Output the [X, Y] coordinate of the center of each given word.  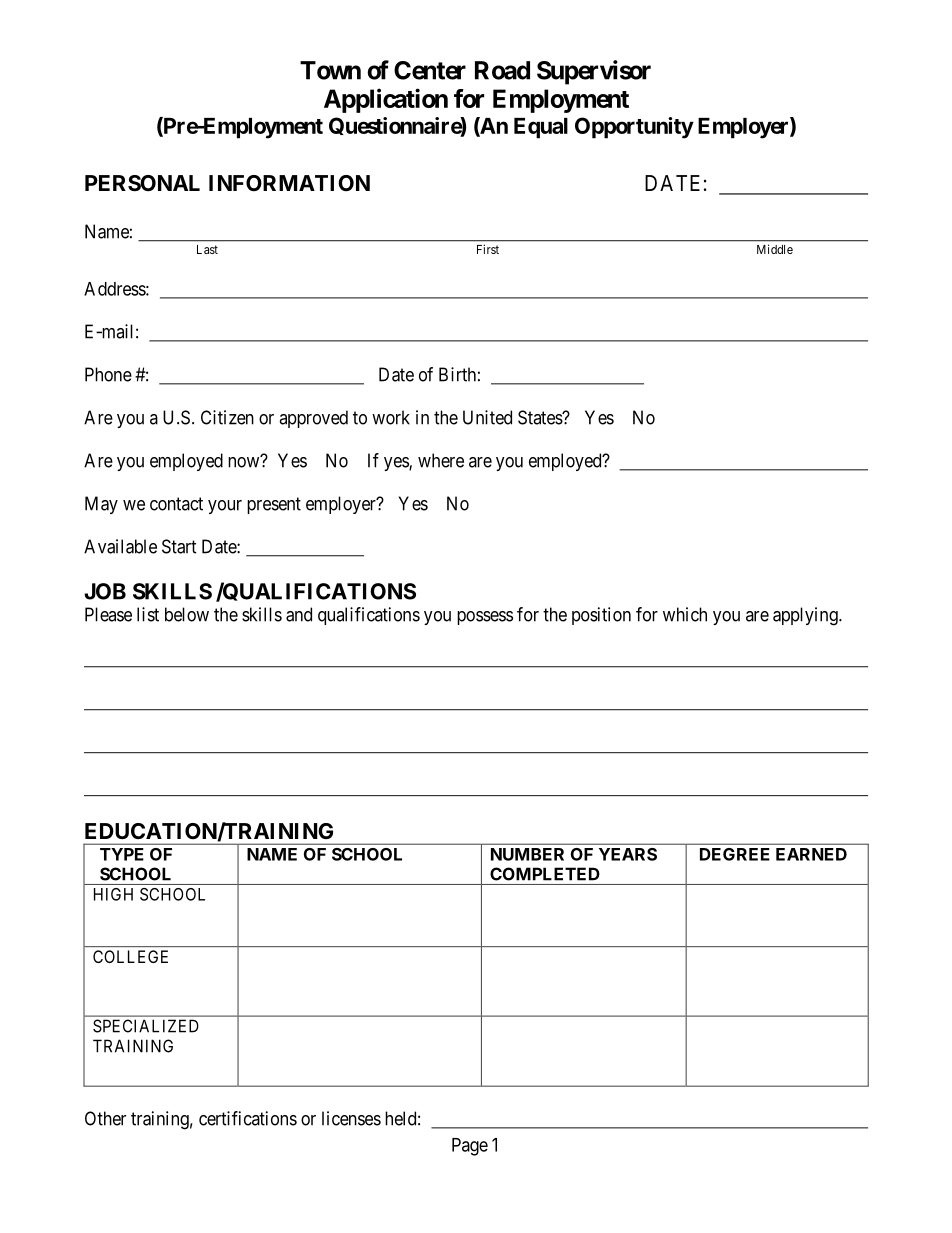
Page [470, 1147]
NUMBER [527, 854]
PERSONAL [142, 183]
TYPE [122, 854]
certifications [248, 1118]
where [441, 460]
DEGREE [735, 854]
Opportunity [634, 128]
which [685, 614]
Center [430, 70]
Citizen [227, 417]
